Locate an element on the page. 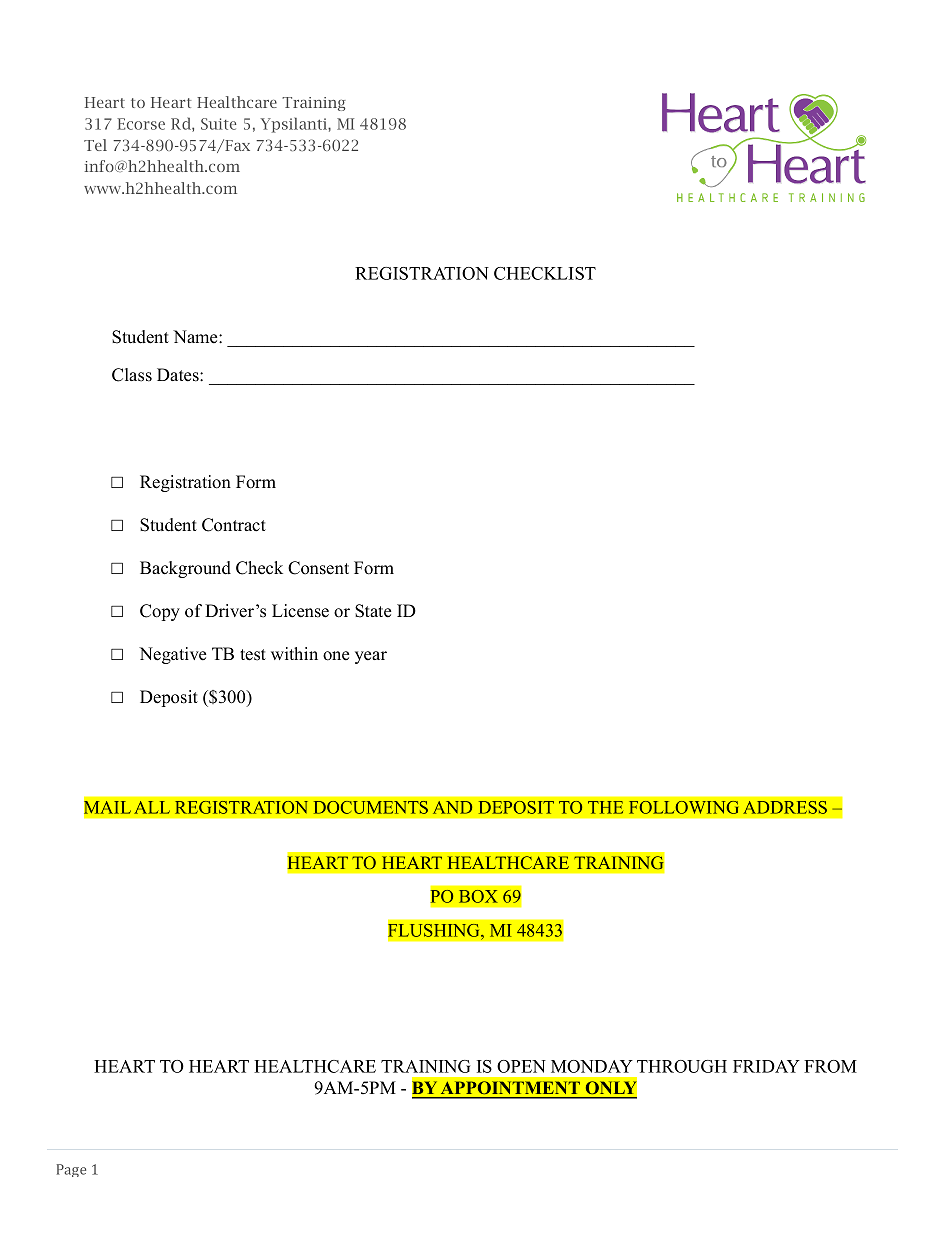 The width and height of the page is (952, 1233). BOX is located at coordinates (478, 896).
